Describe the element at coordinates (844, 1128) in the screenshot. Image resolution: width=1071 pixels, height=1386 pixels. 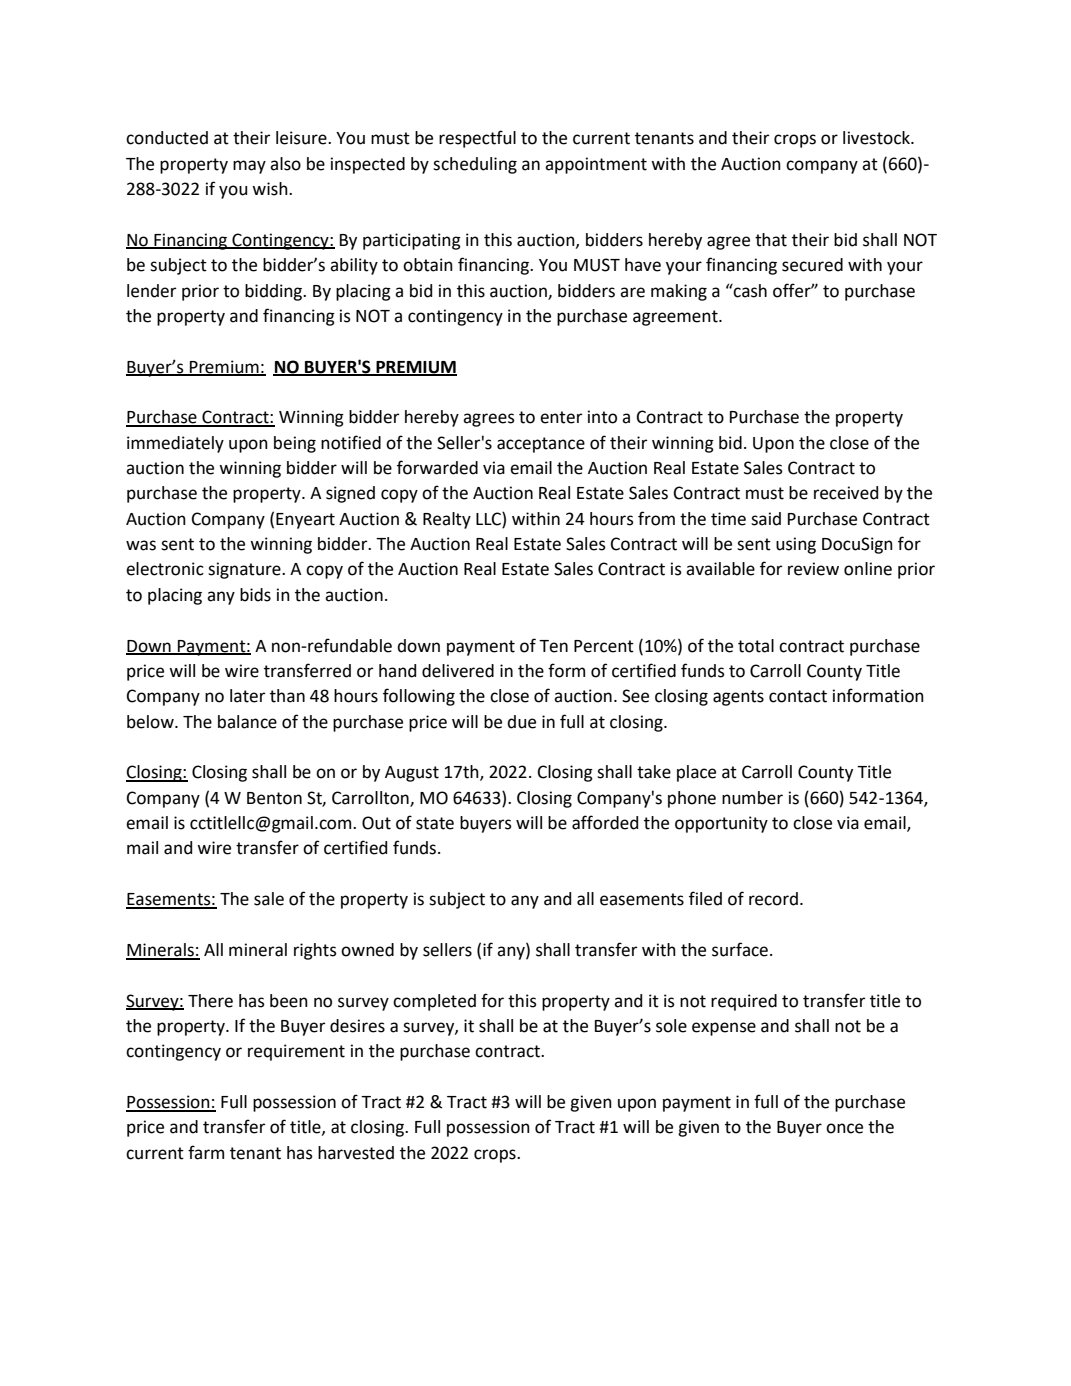
I see `once` at that location.
